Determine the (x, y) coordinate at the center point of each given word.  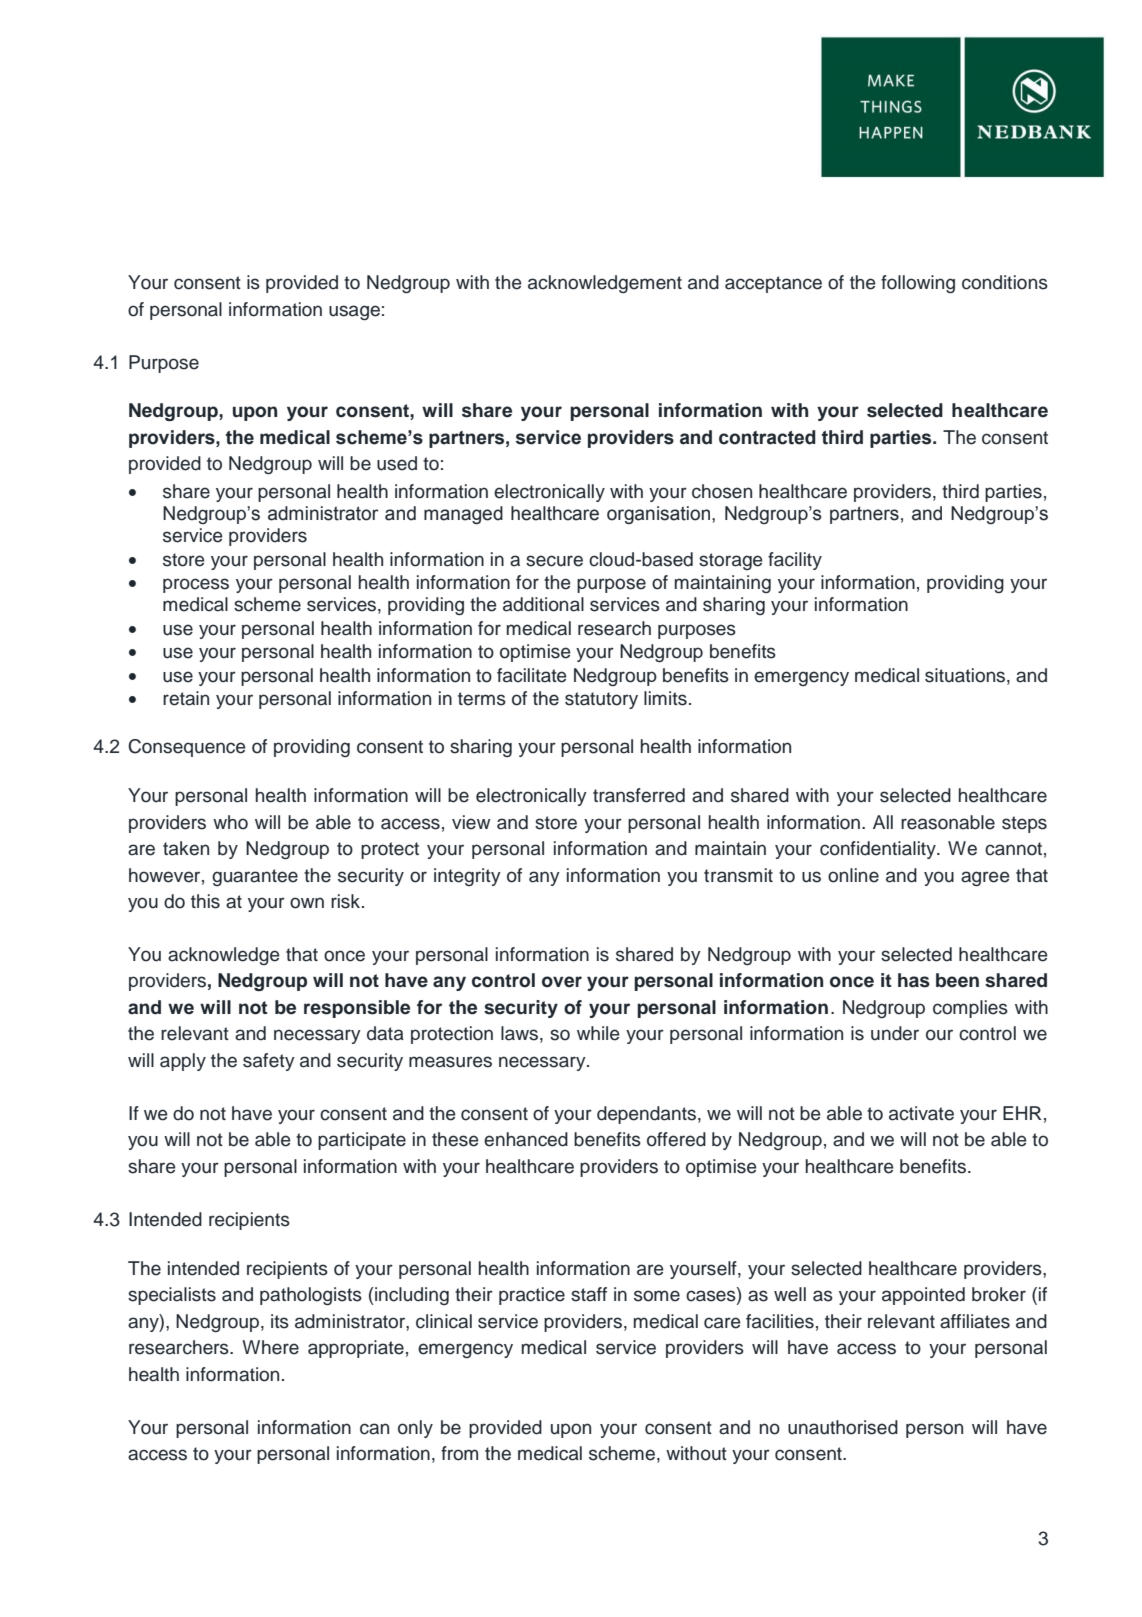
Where (270, 1347)
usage (354, 312)
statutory (601, 700)
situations (966, 675)
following (918, 284)
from (459, 1453)
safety (269, 1062)
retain (186, 698)
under (895, 1033)
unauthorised (843, 1427)
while (598, 1033)
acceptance (773, 284)
